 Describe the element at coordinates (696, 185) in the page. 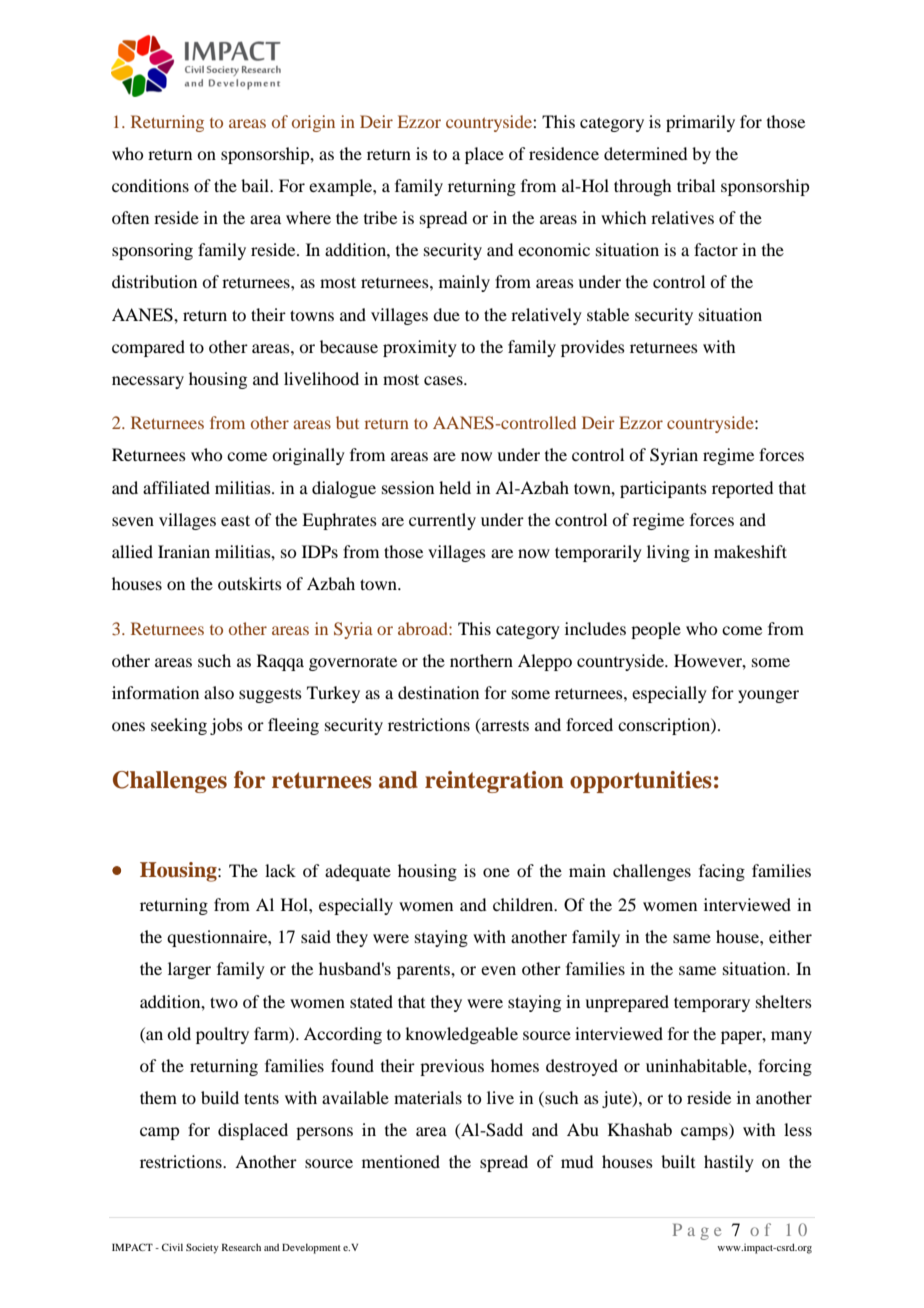

I see `tribal` at that location.
